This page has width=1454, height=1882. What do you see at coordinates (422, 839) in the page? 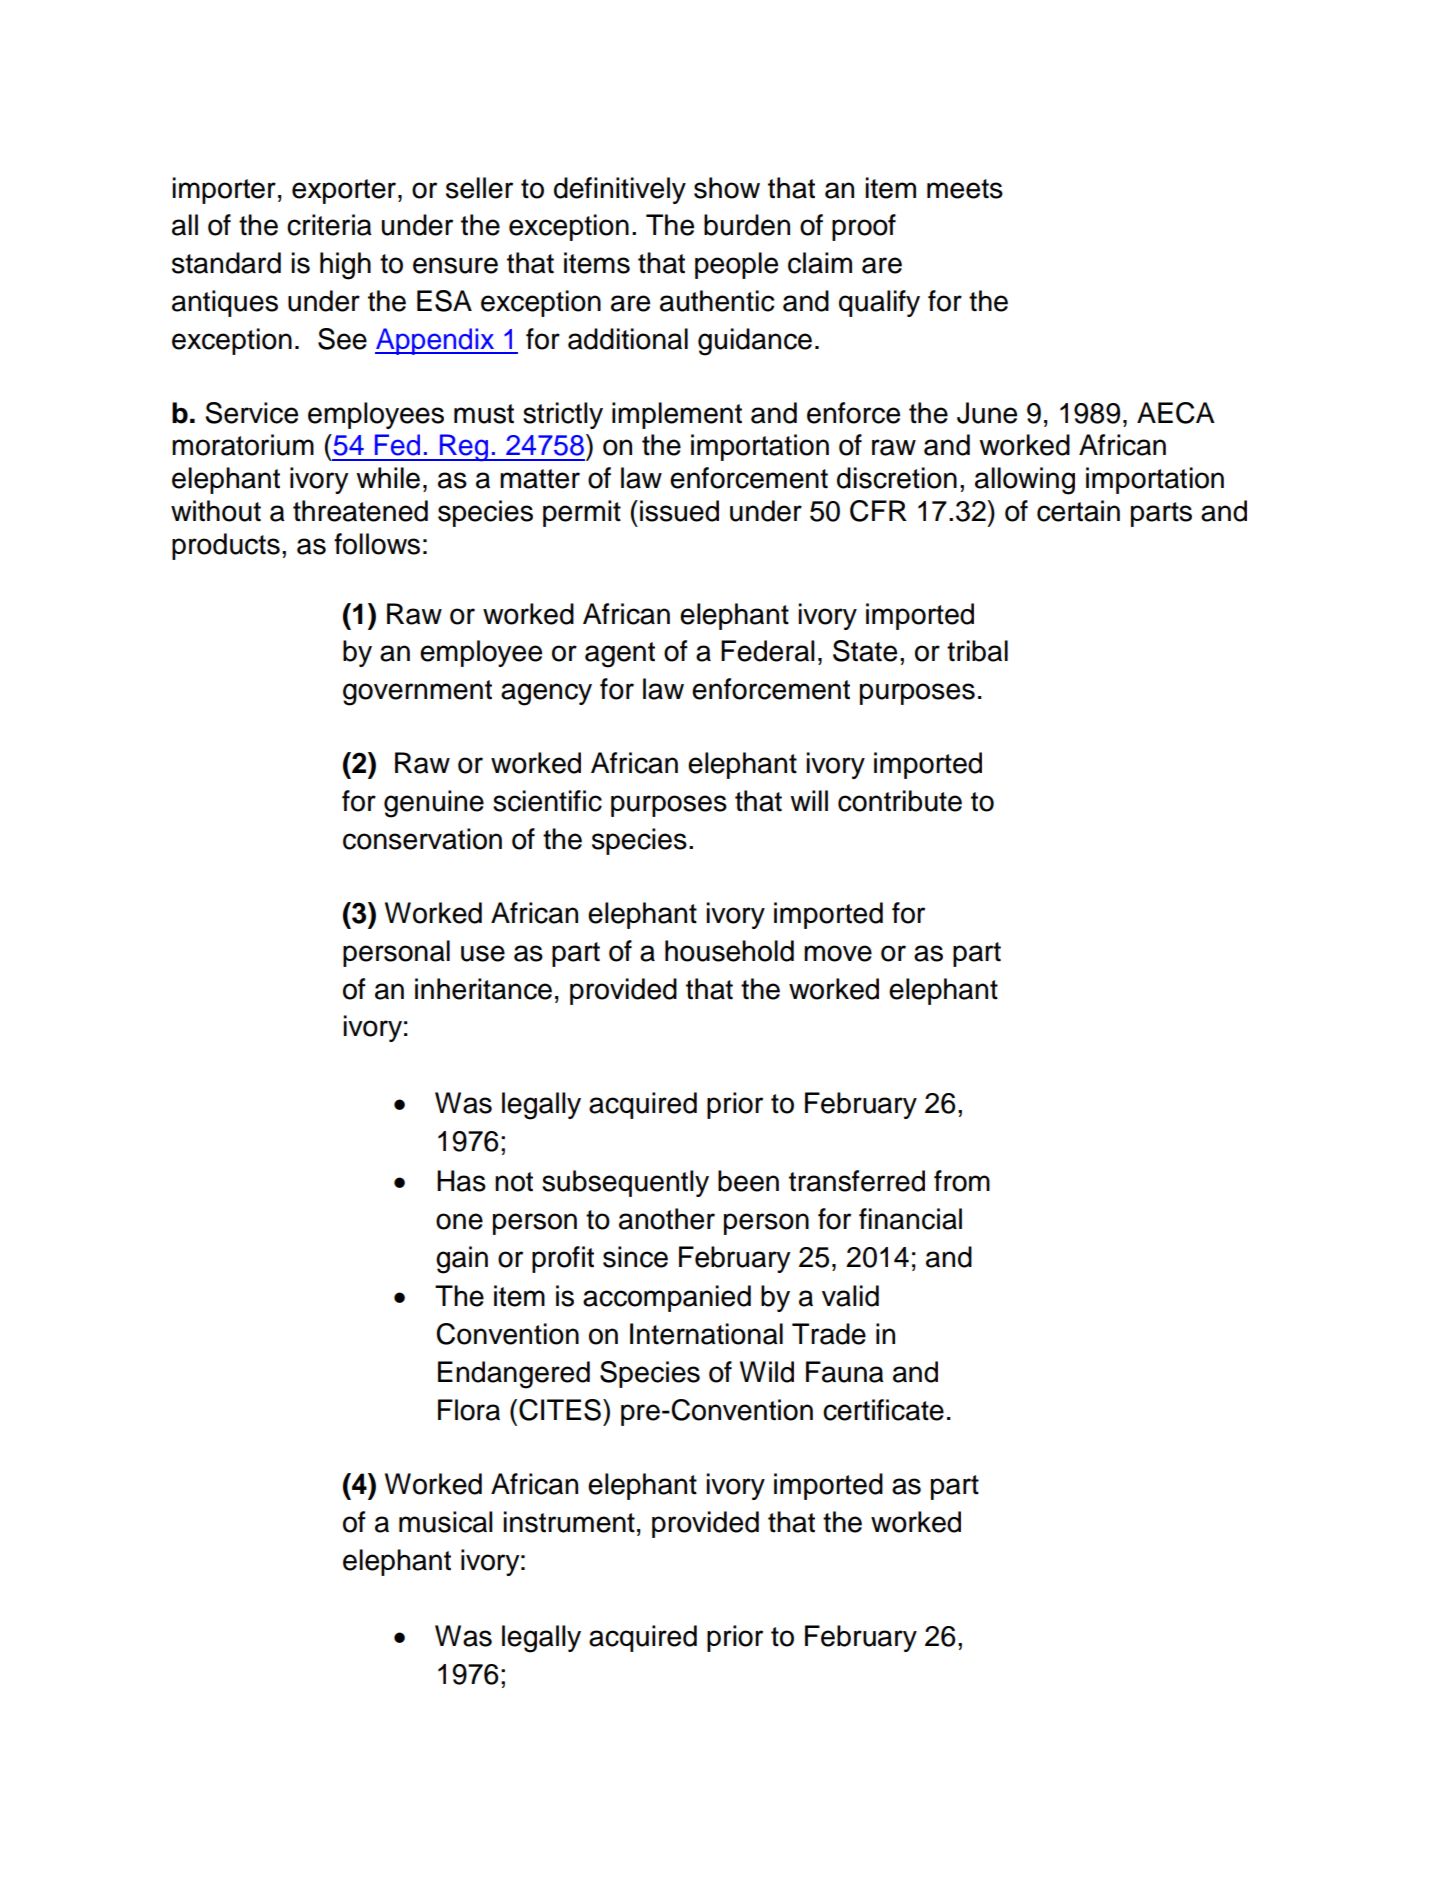
I see `conservation` at bounding box center [422, 839].
